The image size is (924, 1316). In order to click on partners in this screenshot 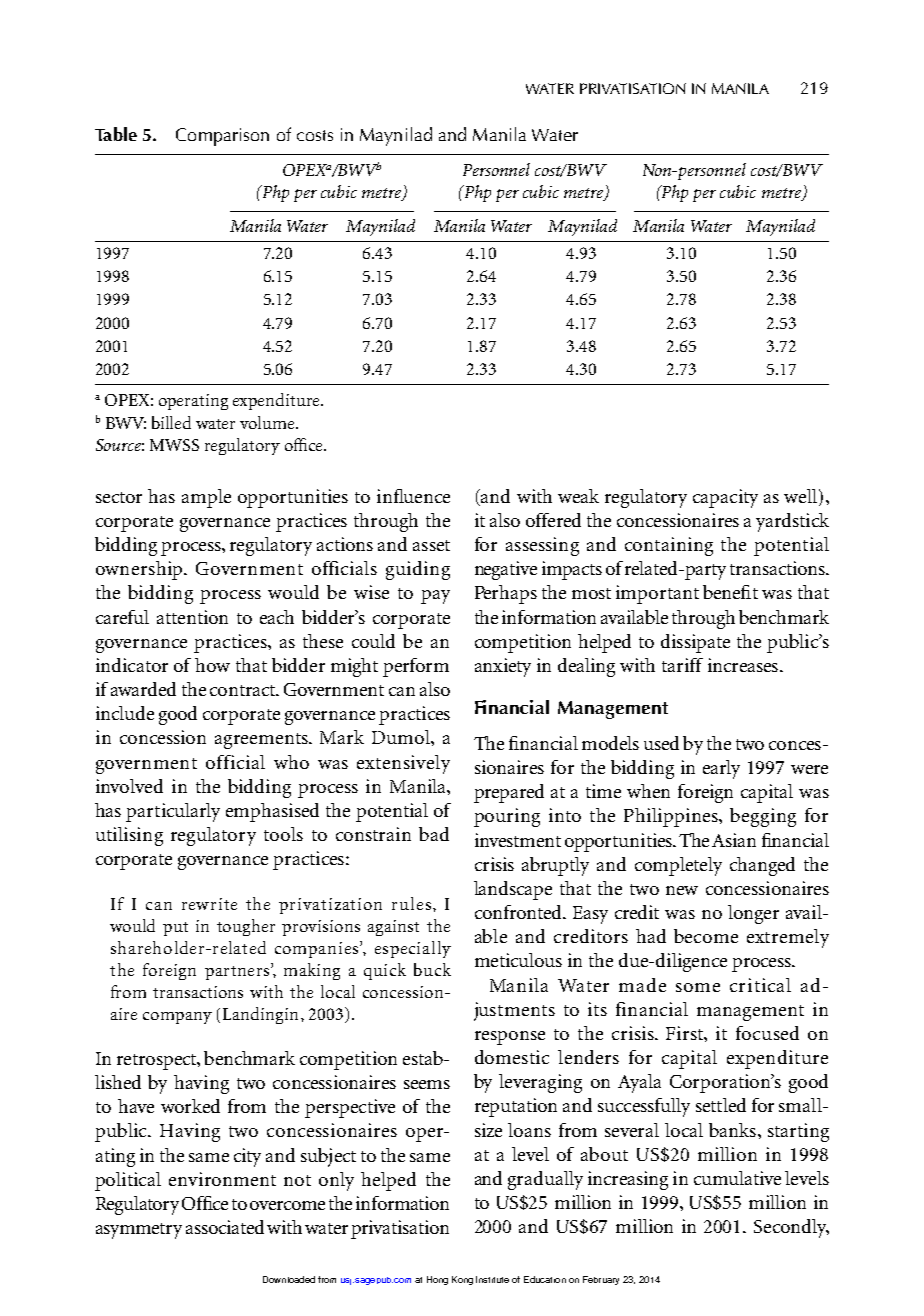, I will do `click(237, 973)`.
